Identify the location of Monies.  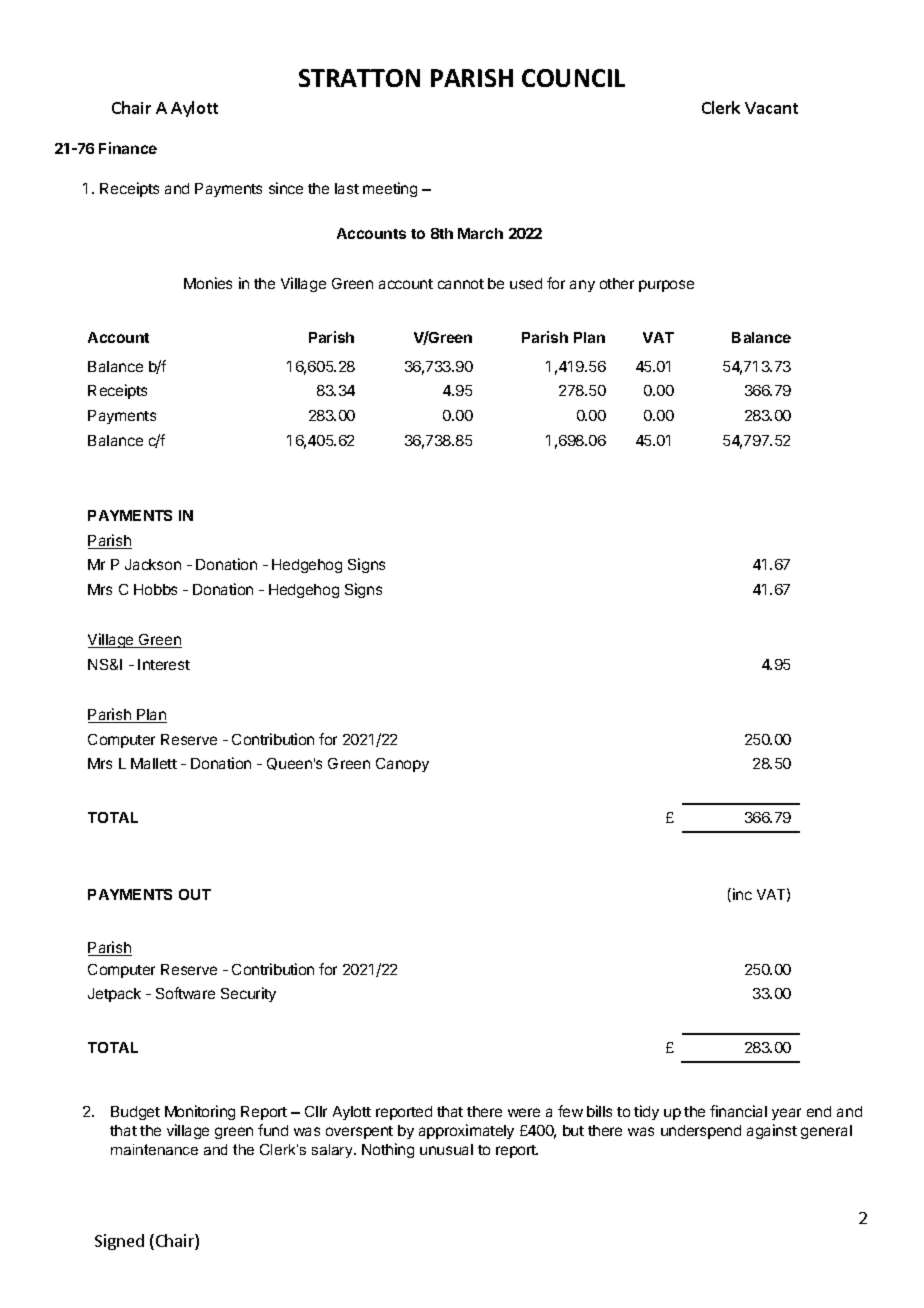
(208, 283).
